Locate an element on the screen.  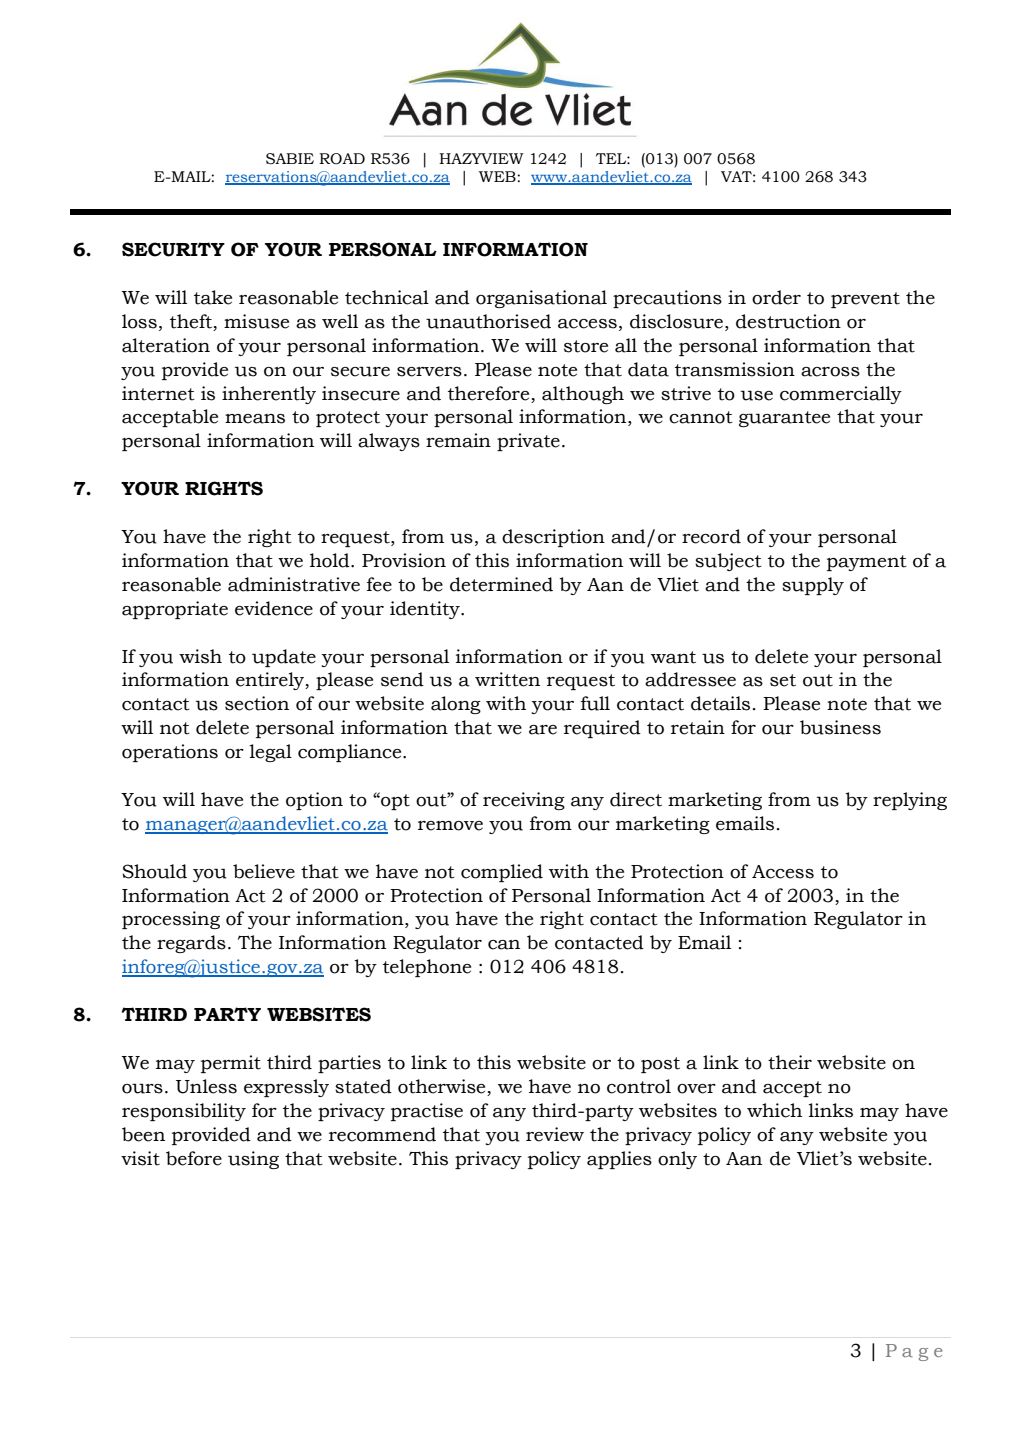
organisational is located at coordinates (541, 299).
